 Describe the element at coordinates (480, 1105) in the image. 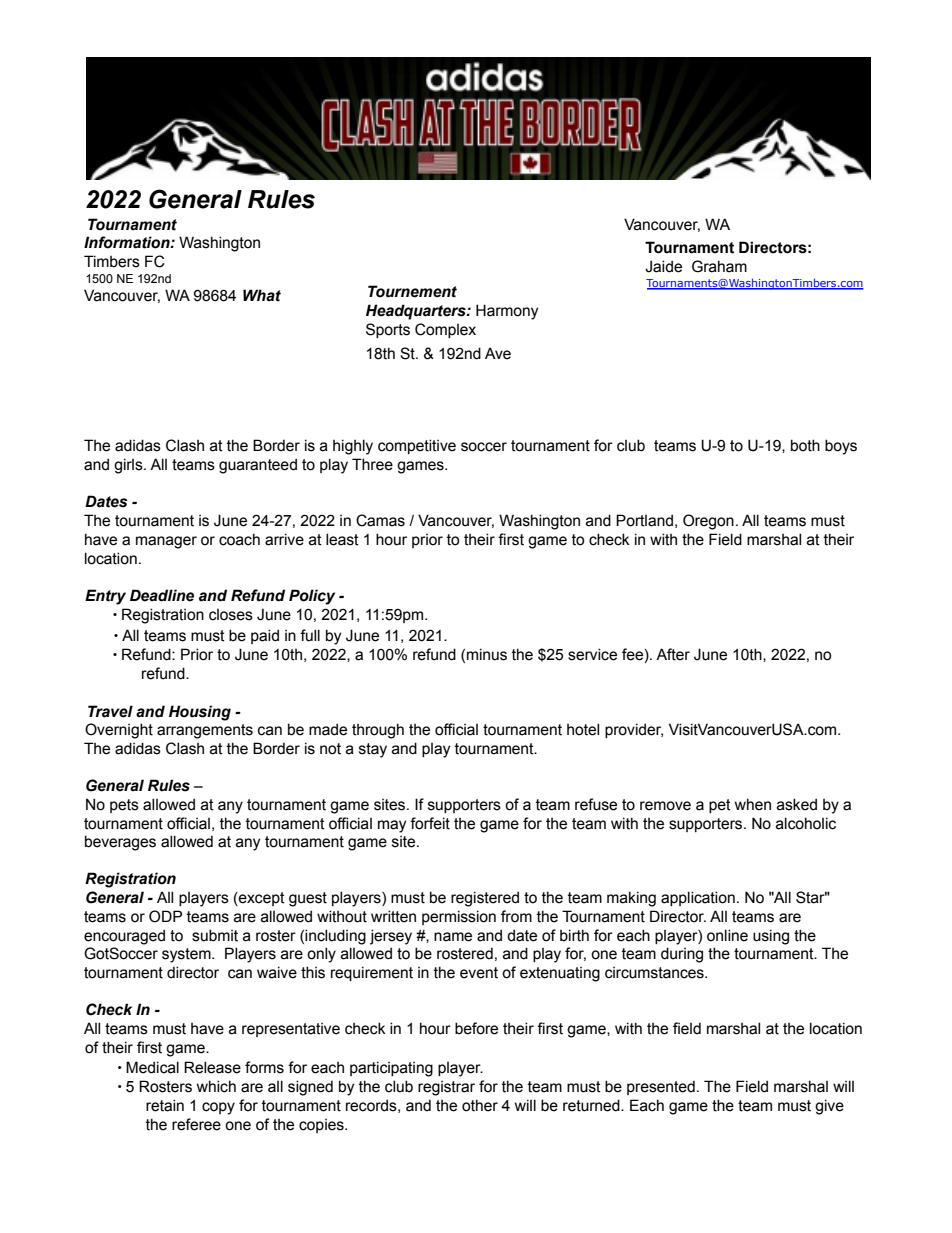

I see `other` at that location.
